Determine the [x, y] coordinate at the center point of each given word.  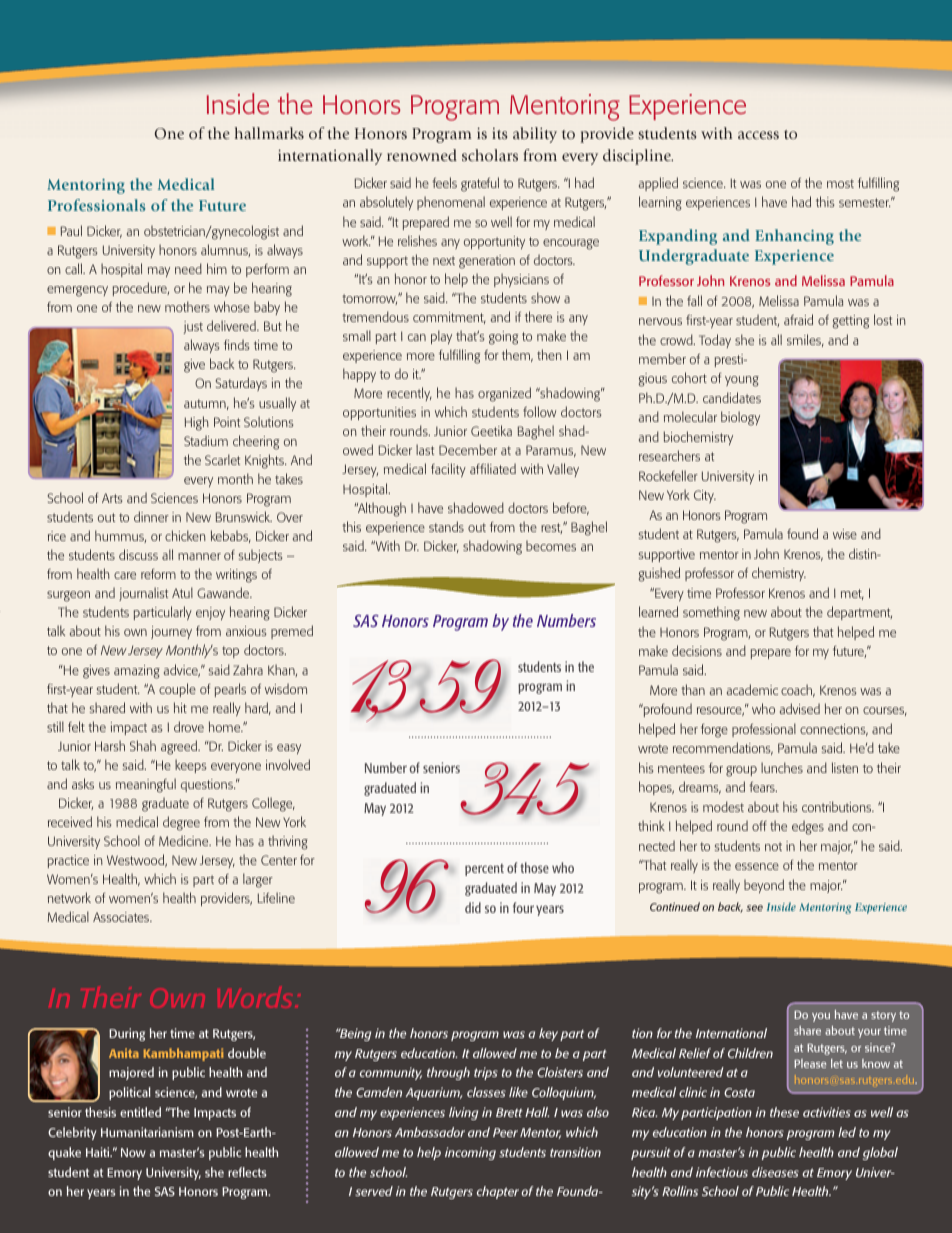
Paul [71, 230]
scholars [490, 155]
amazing [137, 672]
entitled [140, 1112]
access [758, 135]
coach [798, 690]
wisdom [286, 688]
